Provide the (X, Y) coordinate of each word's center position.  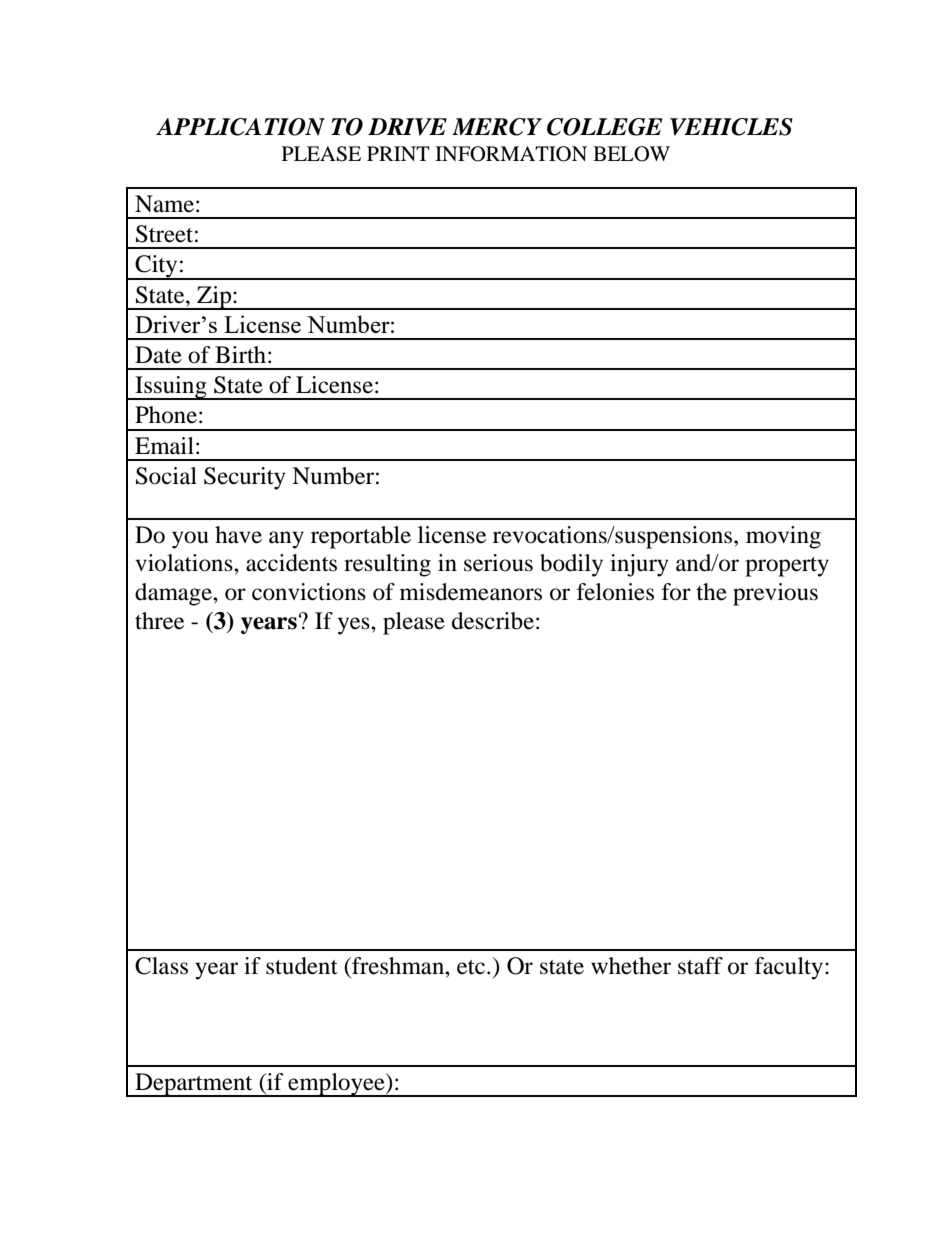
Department (194, 1085)
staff (700, 966)
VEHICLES (731, 127)
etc (472, 967)
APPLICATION (240, 127)
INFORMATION (511, 154)
